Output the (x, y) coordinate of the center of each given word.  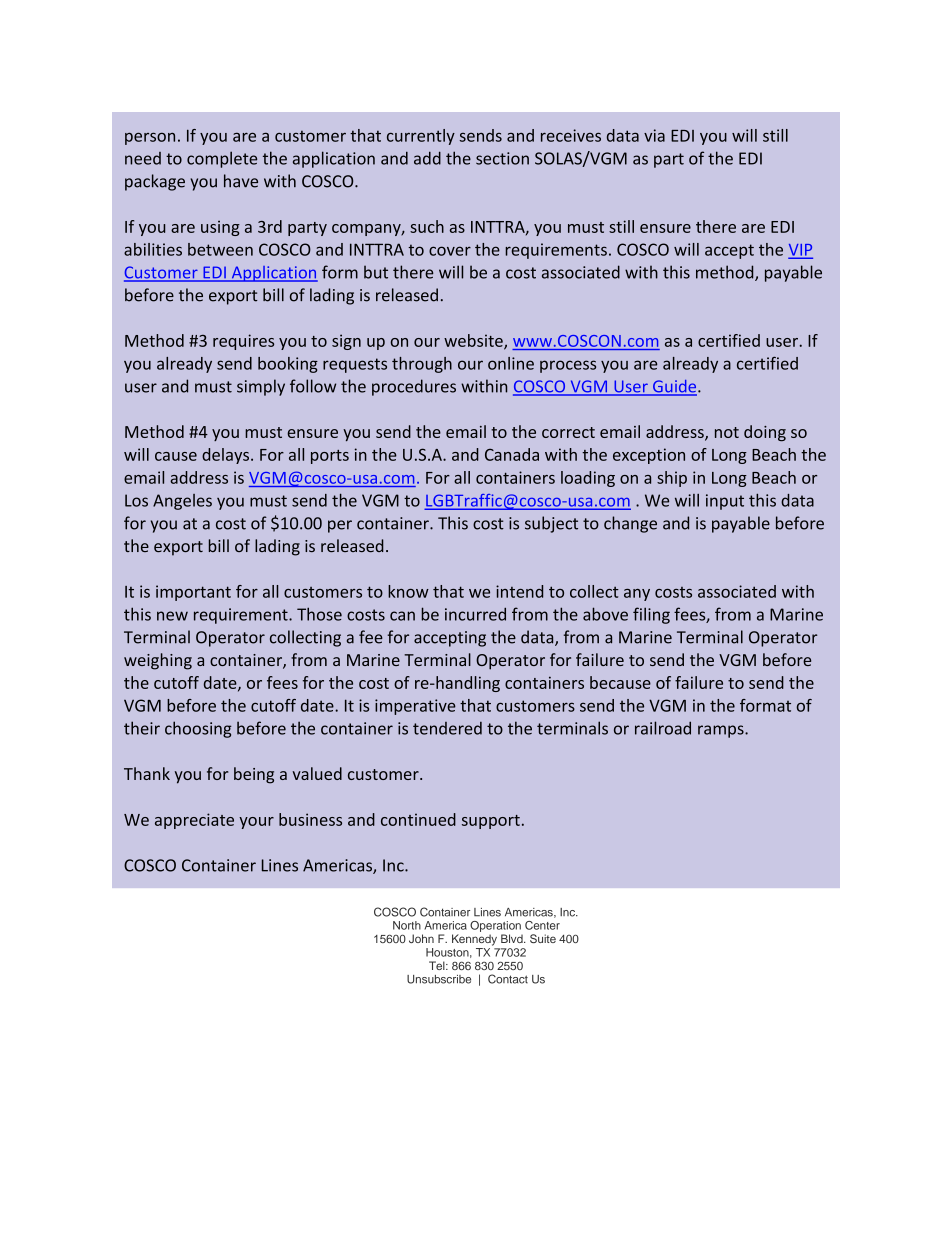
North (407, 925)
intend (519, 591)
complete (222, 159)
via (654, 135)
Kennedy (474, 940)
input (725, 502)
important (193, 593)
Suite (543, 938)
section (502, 158)
